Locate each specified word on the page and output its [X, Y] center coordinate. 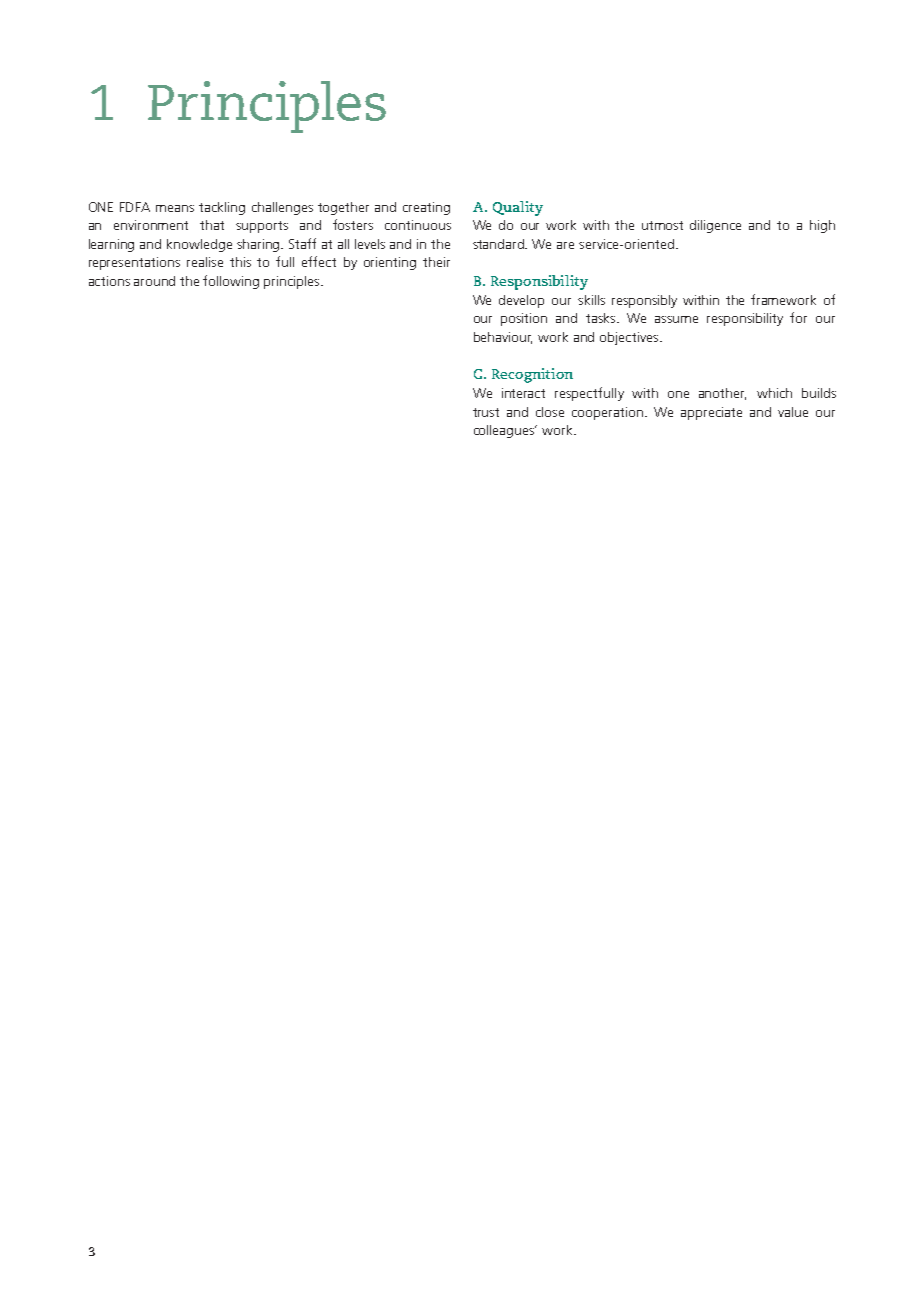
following [231, 282]
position [524, 319]
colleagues [505, 431]
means [175, 208]
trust [486, 412]
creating [426, 208]
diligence [715, 226]
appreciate [711, 413]
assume [676, 319]
